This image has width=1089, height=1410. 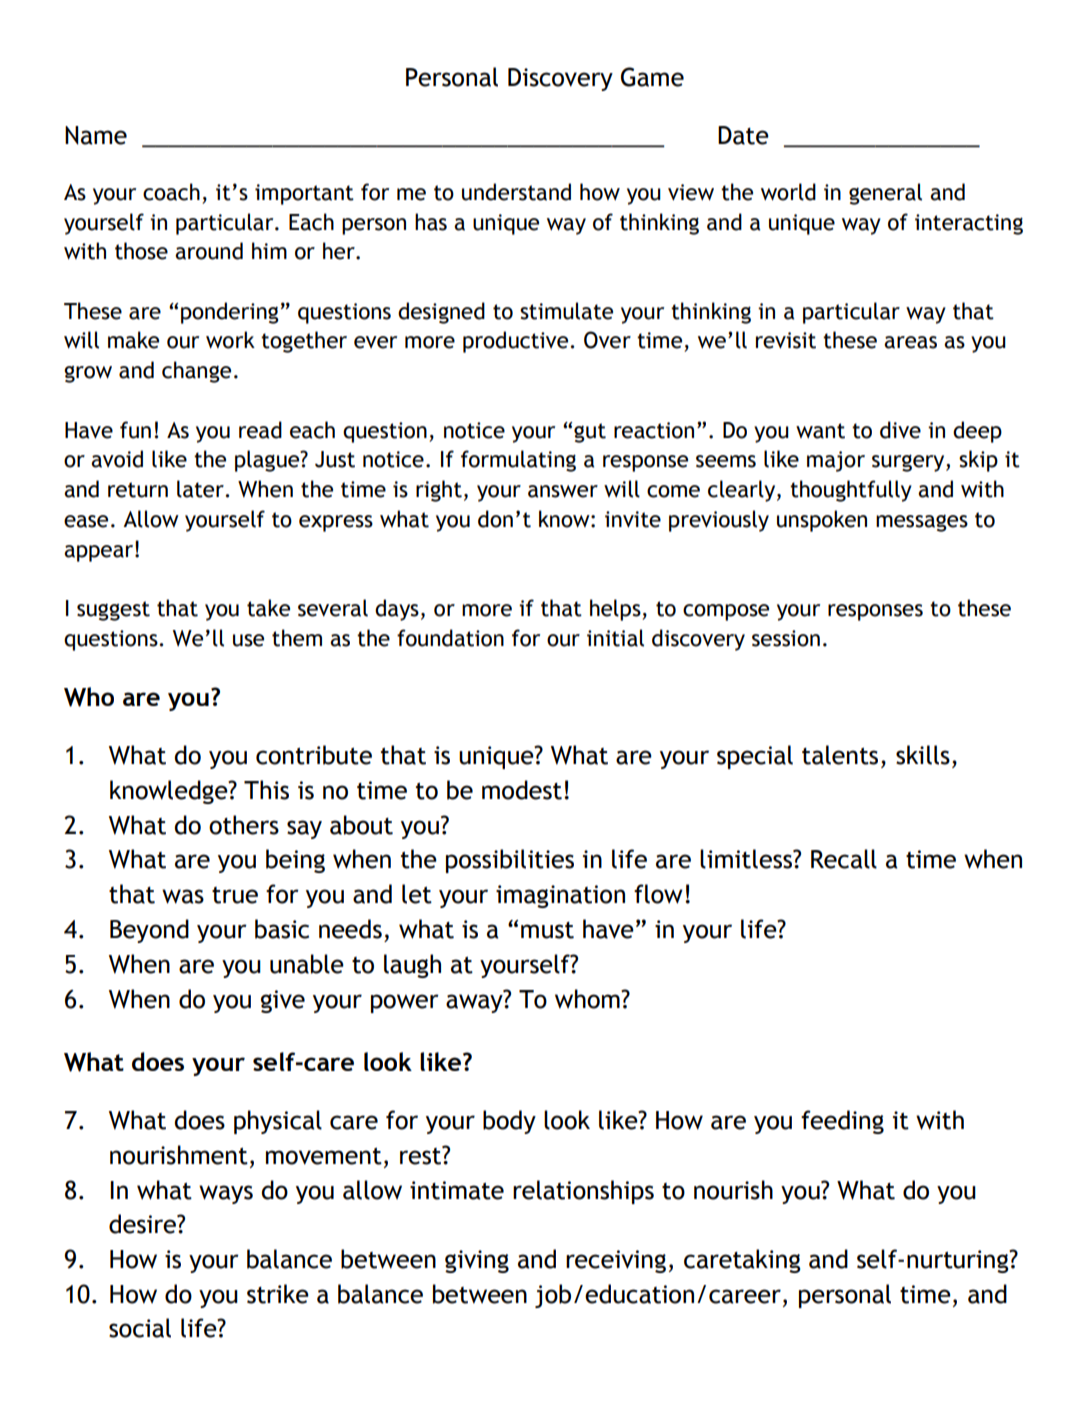 What do you see at coordinates (196, 372) in the image?
I see `change` at bounding box center [196, 372].
